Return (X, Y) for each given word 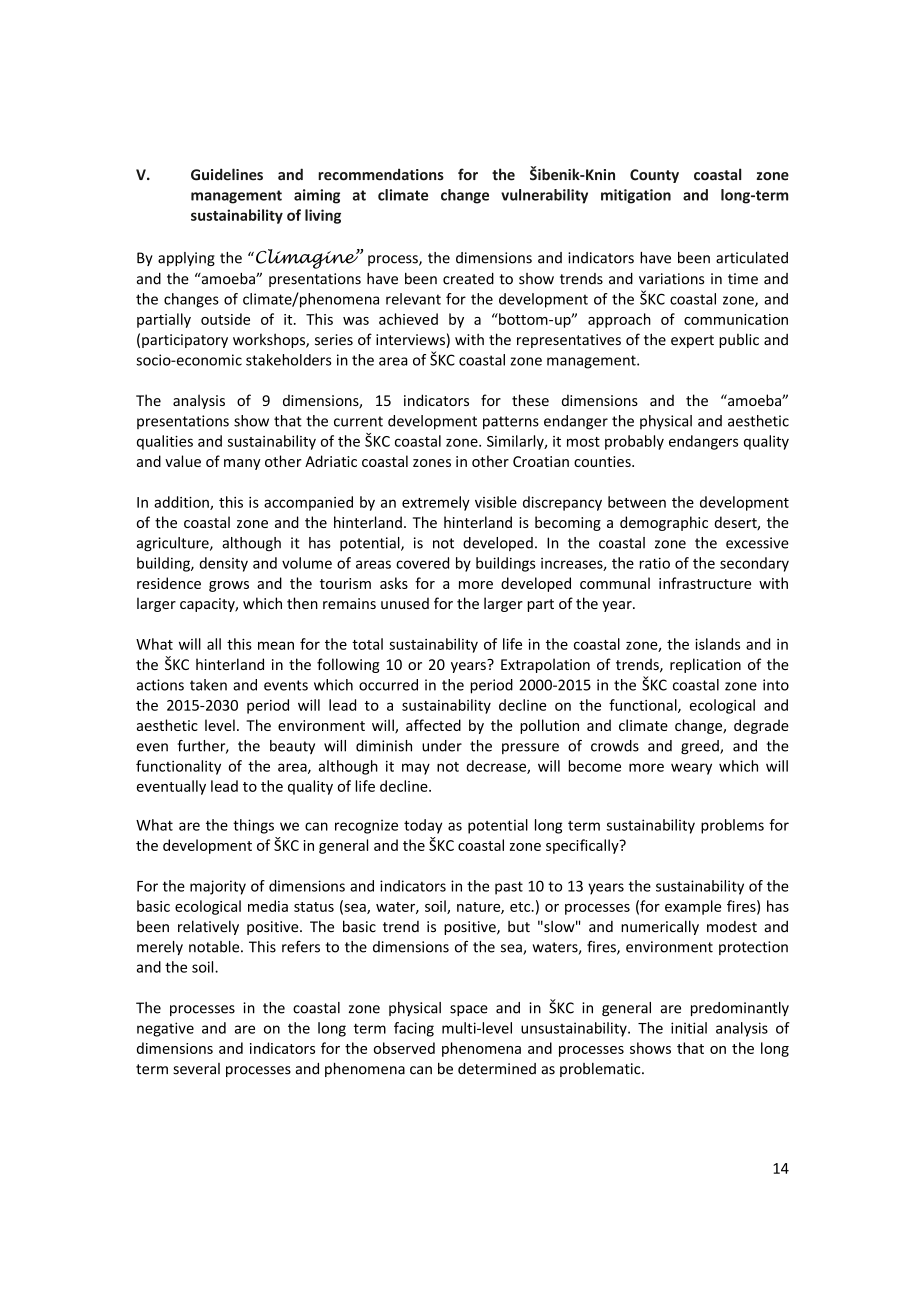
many (242, 464)
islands (717, 644)
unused (405, 603)
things (253, 826)
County (654, 176)
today (423, 826)
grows (229, 586)
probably (634, 442)
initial (689, 1028)
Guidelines (227, 174)
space (469, 1010)
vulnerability (544, 196)
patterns (511, 423)
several (196, 1069)
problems (732, 826)
